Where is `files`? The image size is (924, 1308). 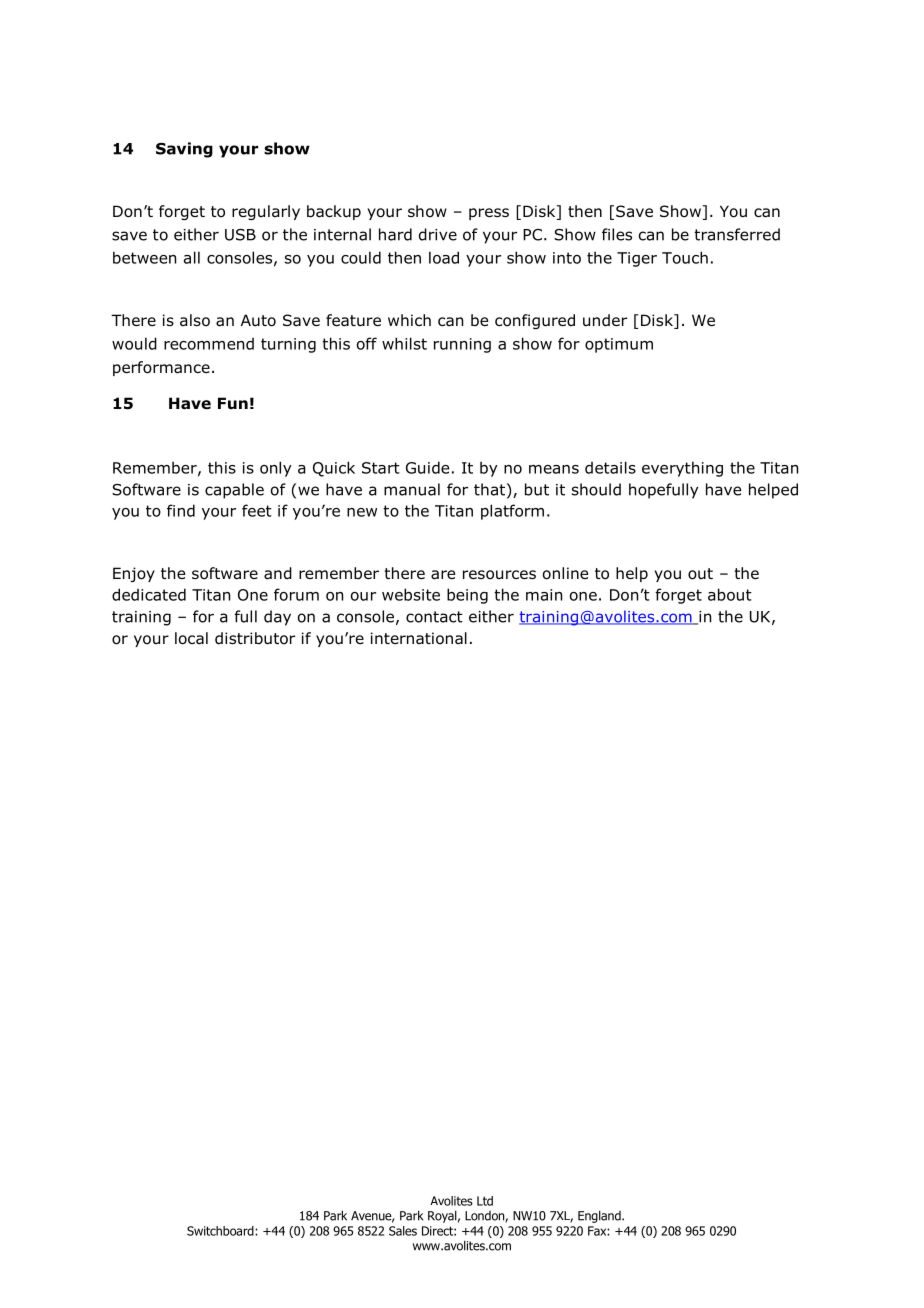
files is located at coordinates (617, 234).
